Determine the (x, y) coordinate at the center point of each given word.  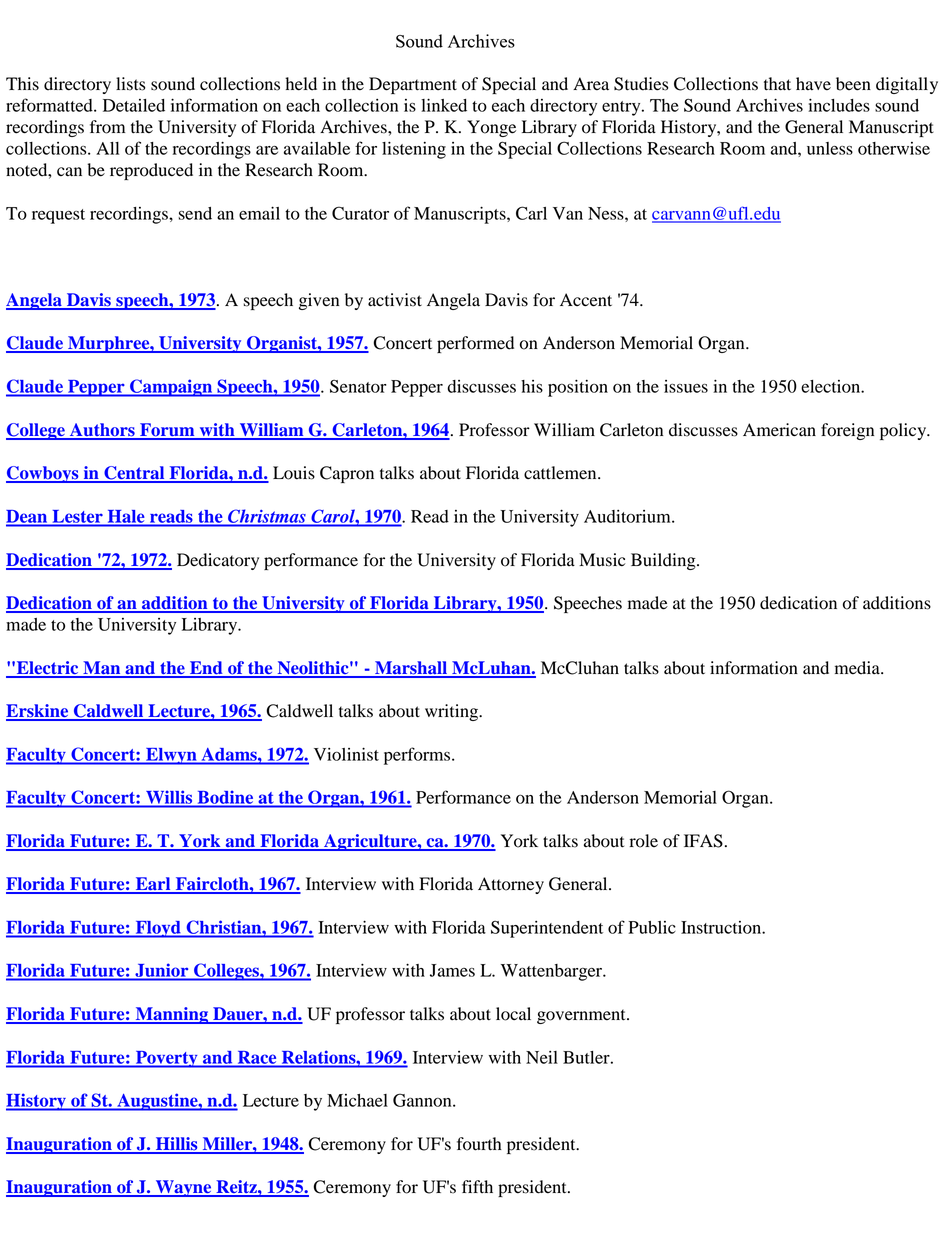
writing (452, 712)
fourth (479, 1144)
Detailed (134, 105)
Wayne (183, 1188)
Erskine (38, 712)
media (858, 668)
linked (444, 105)
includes (839, 105)
